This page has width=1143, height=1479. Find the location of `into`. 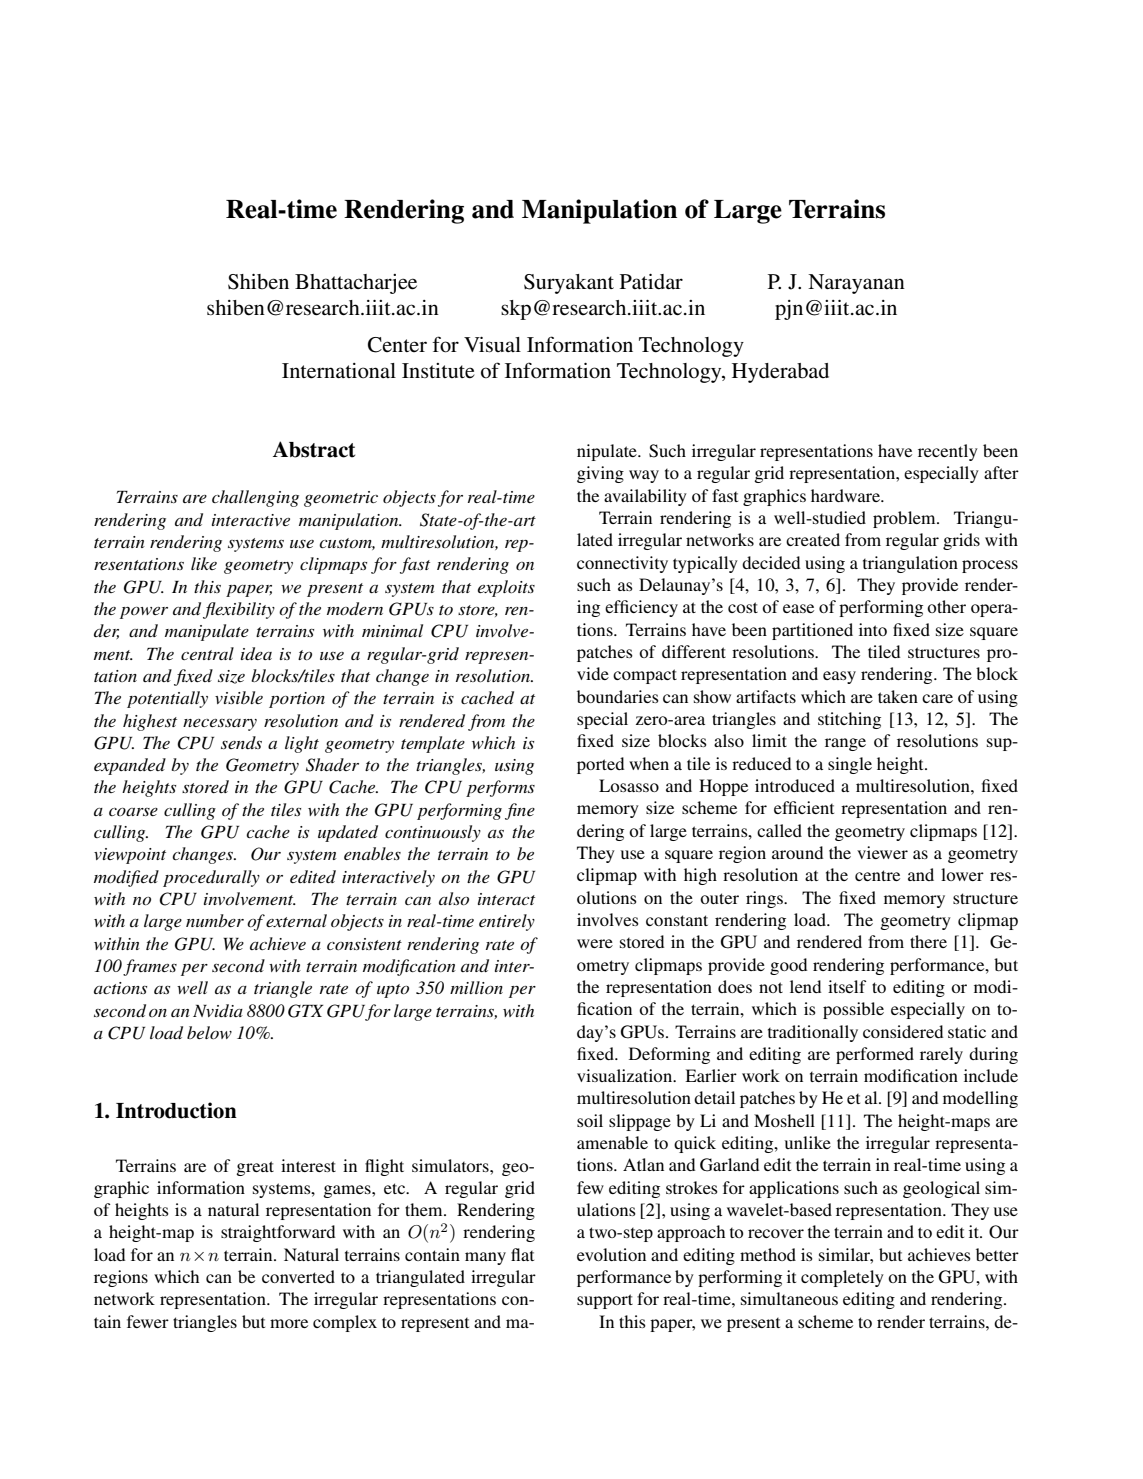

into is located at coordinates (873, 629).
